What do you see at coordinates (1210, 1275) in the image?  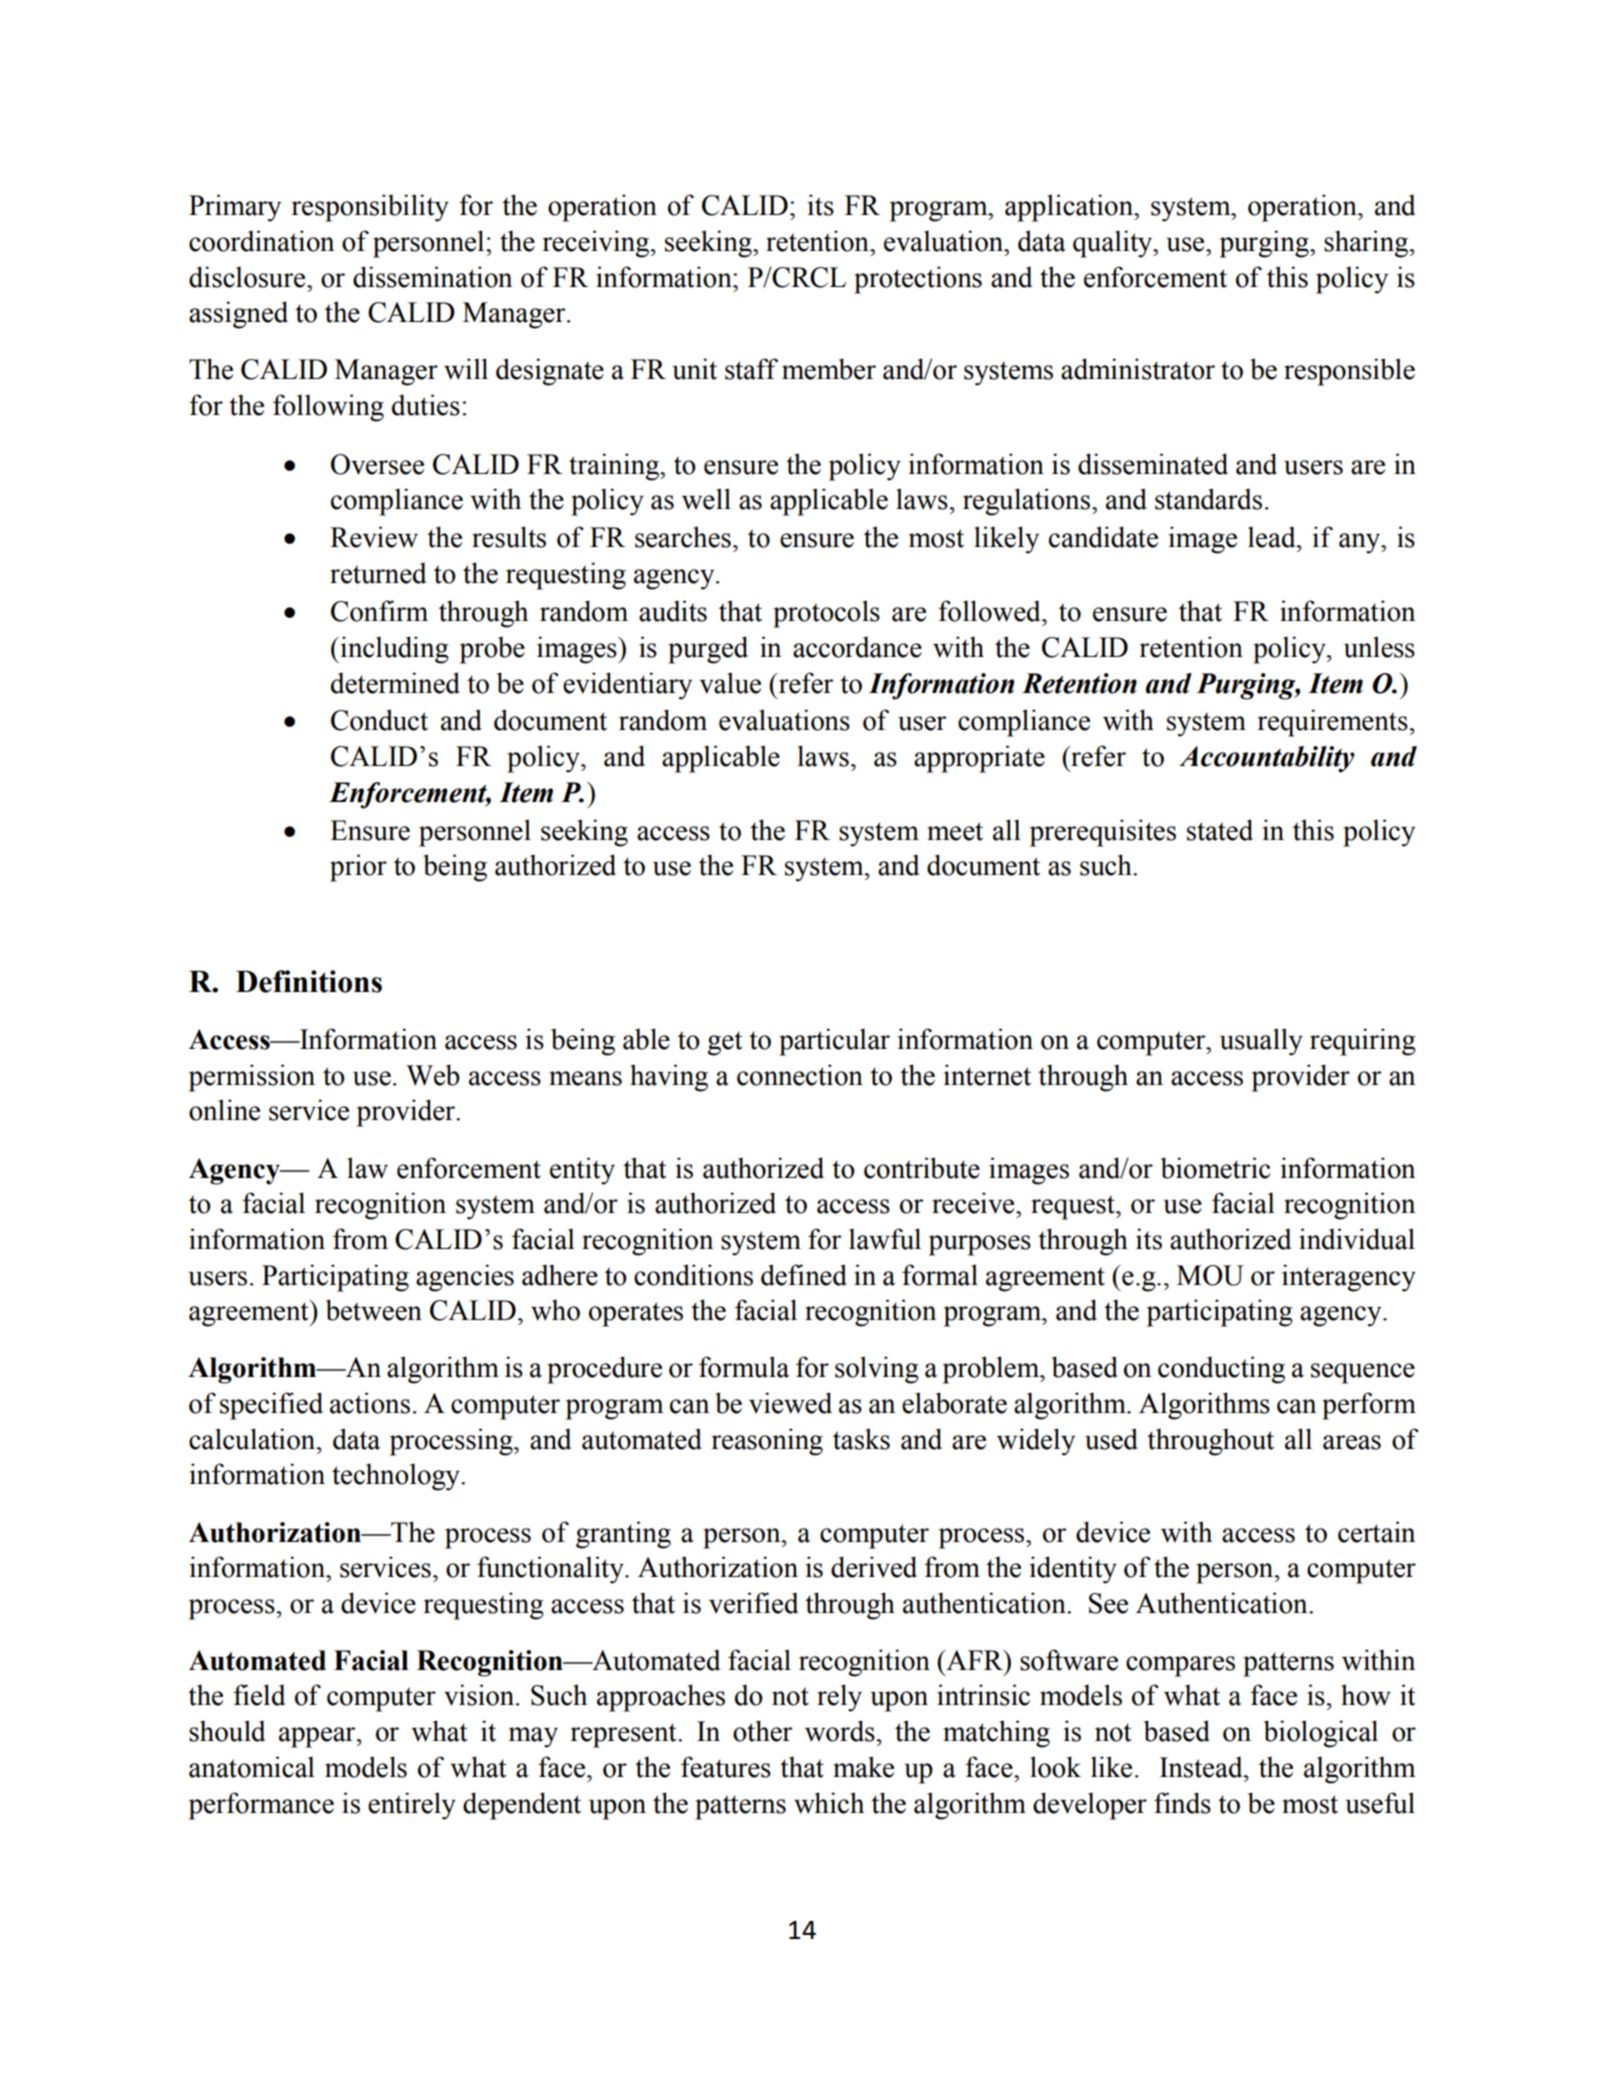 I see `MOU` at bounding box center [1210, 1275].
